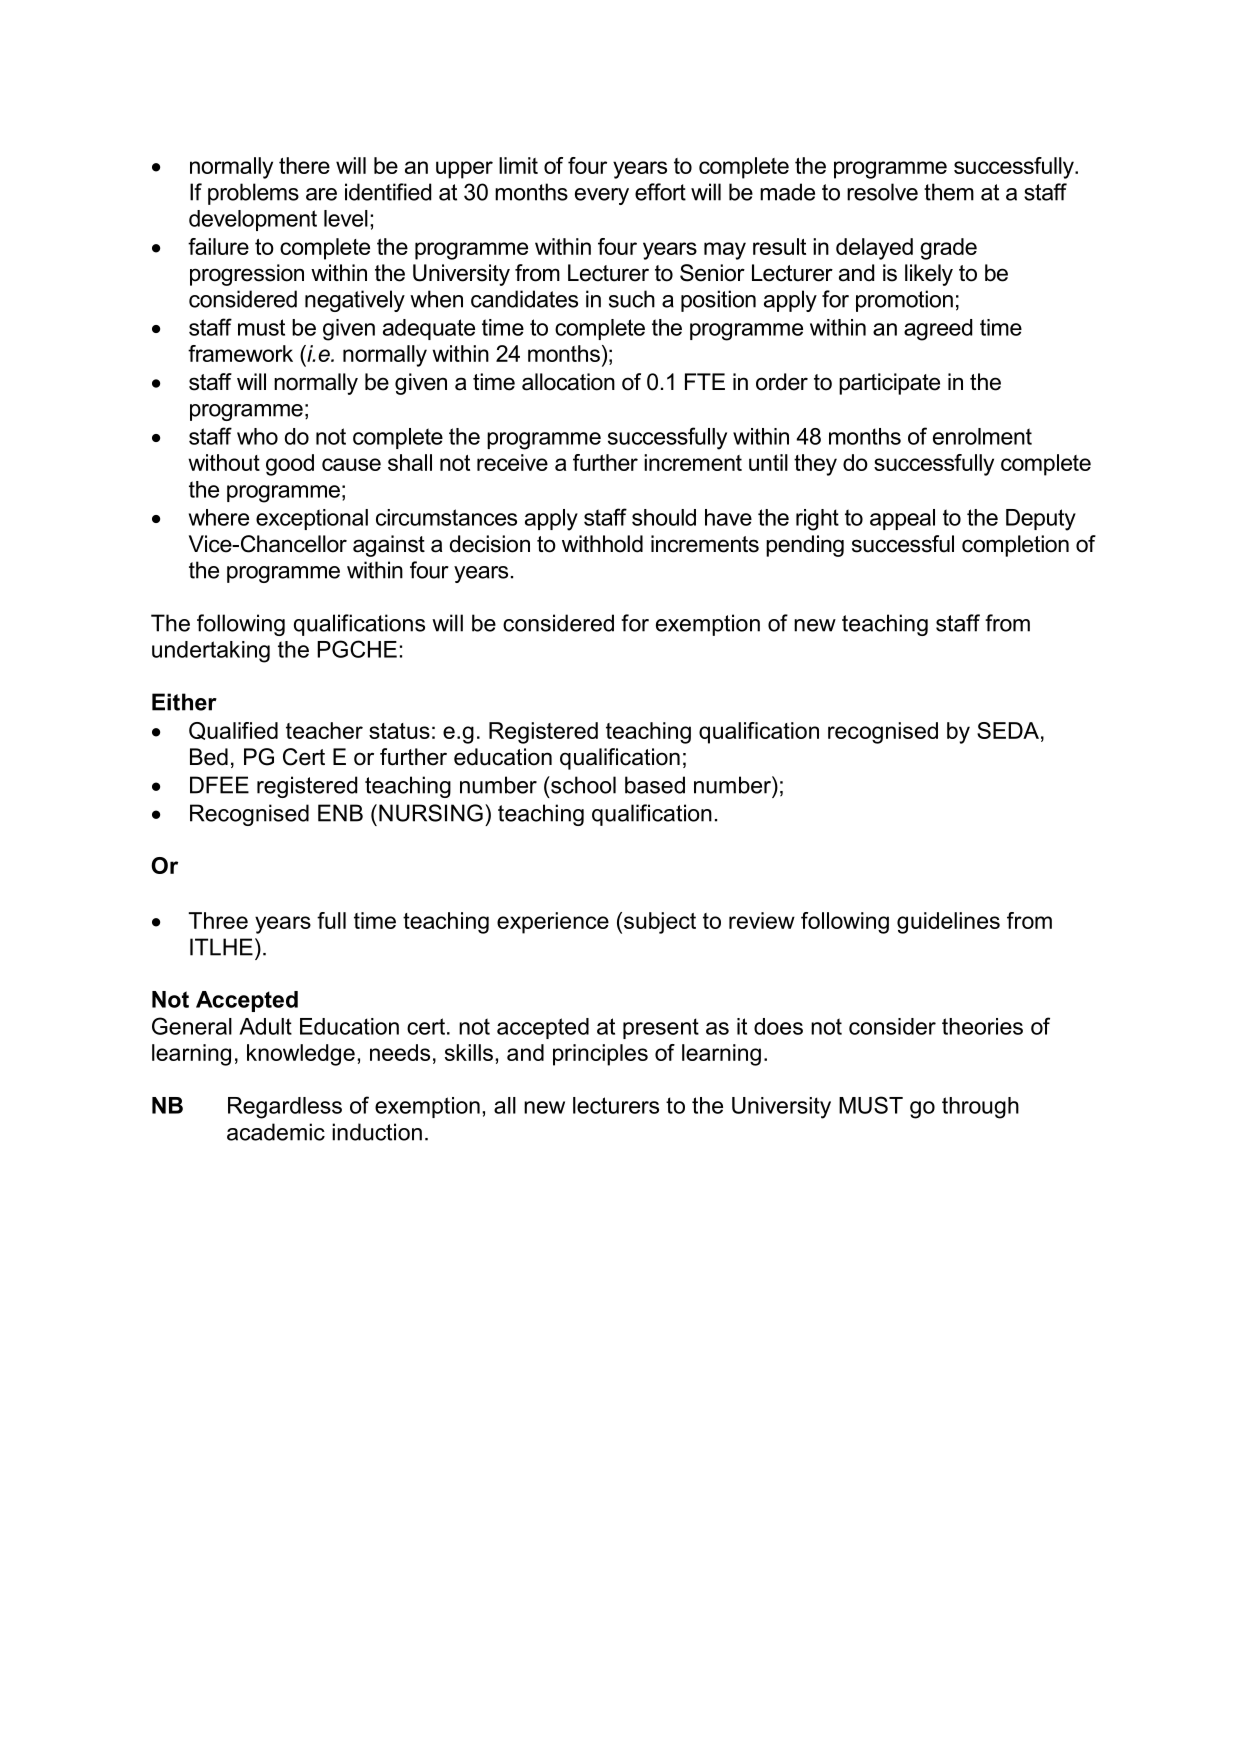 This screenshot has height=1762, width=1246. Describe the element at coordinates (602, 544) in the screenshot. I see `withhold` at that location.
